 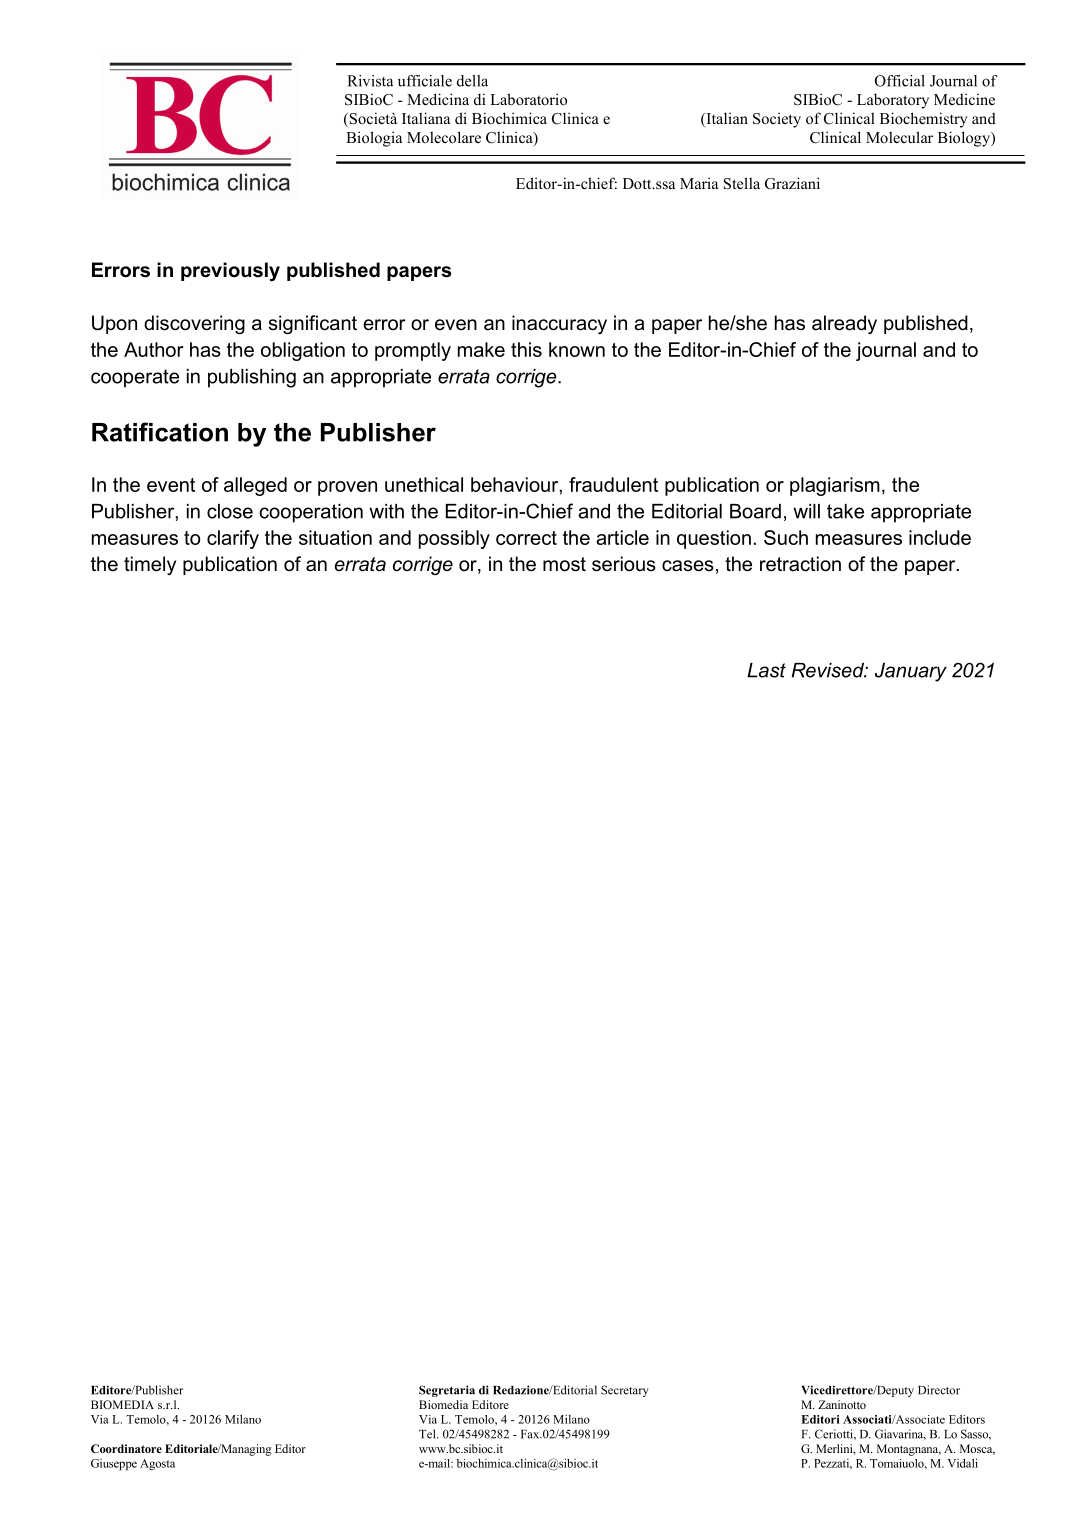 What do you see at coordinates (613, 484) in the document?
I see `fraudulent` at bounding box center [613, 484].
